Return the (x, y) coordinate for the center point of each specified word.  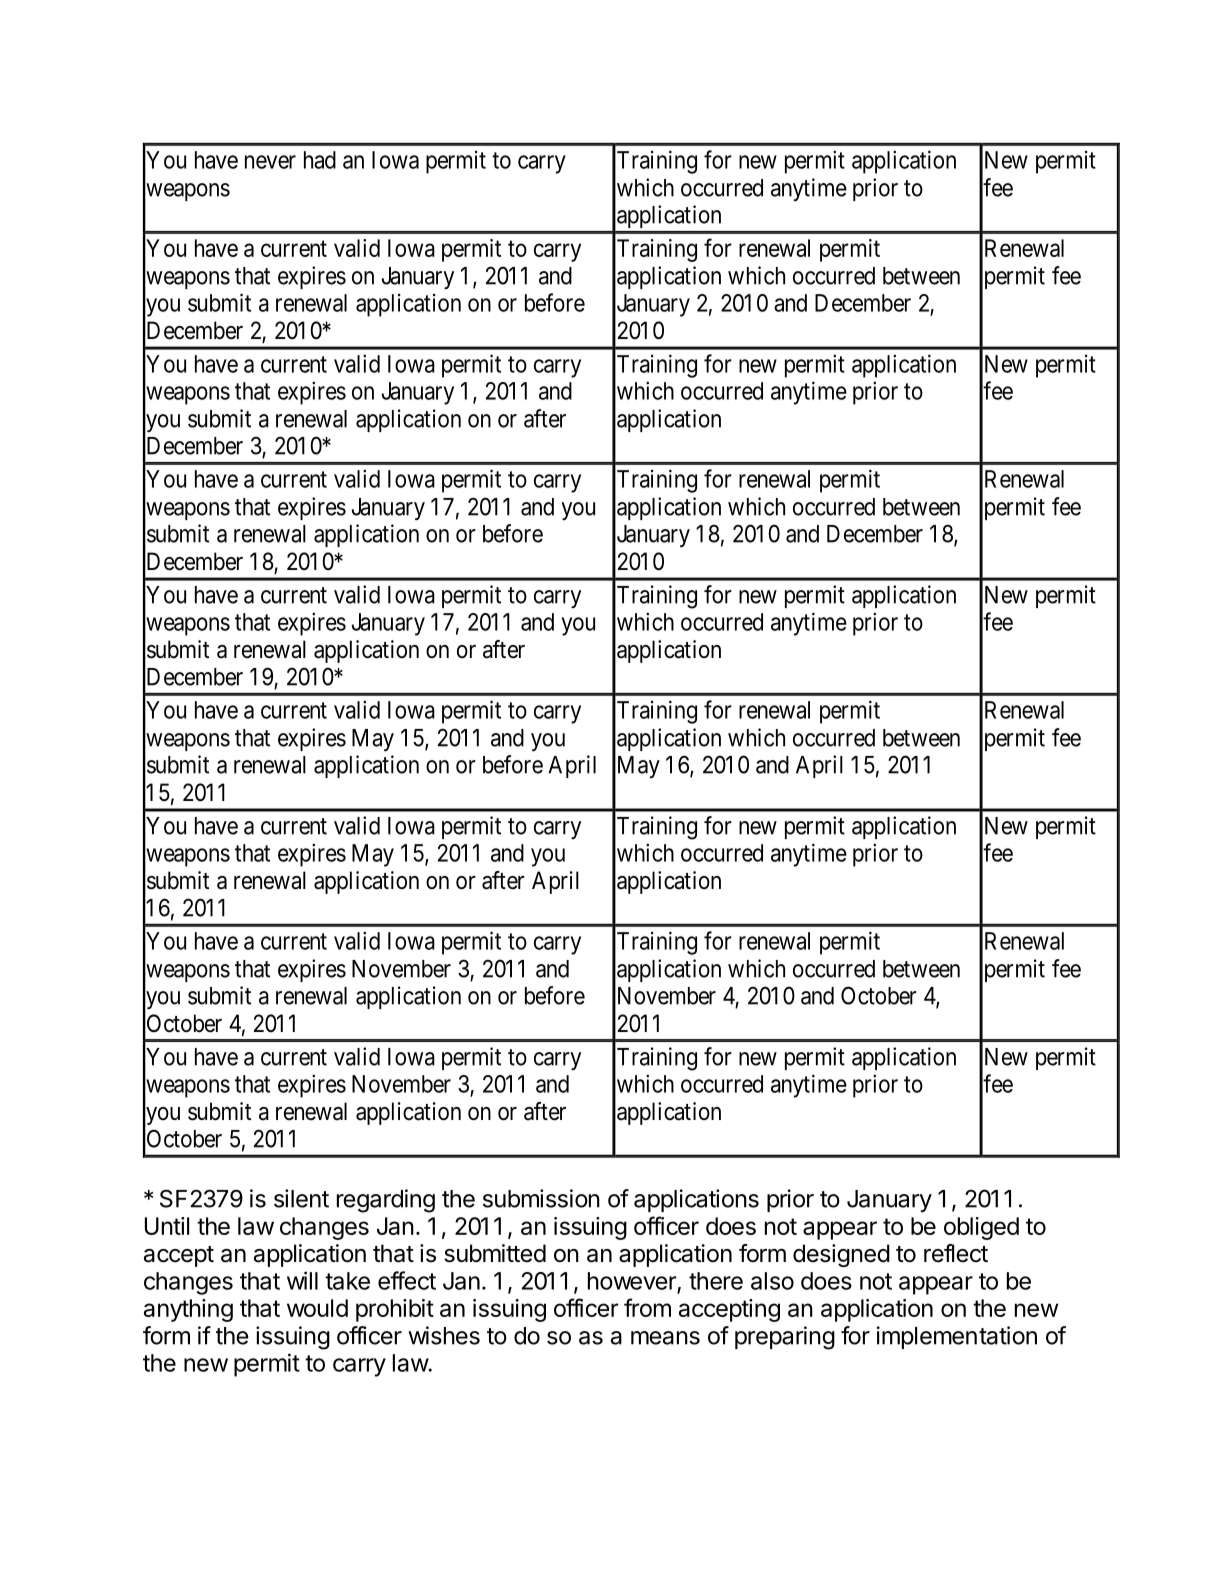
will (302, 1280)
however (632, 1281)
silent (301, 1198)
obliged (981, 1228)
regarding (386, 1201)
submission (541, 1198)
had (320, 160)
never (270, 162)
